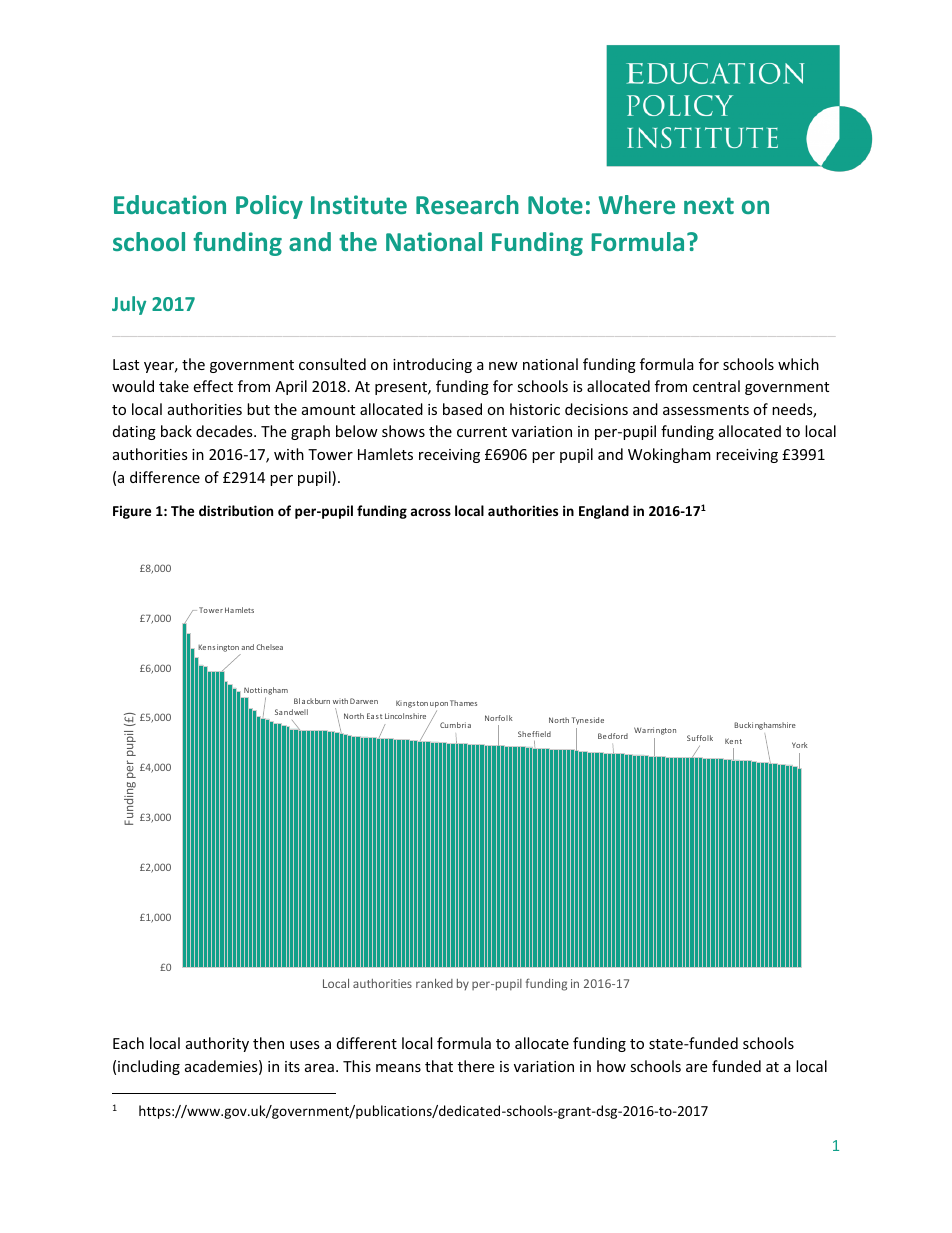 This screenshot has height=1233, width=952. I want to click on Chelsea, so click(269, 647).
